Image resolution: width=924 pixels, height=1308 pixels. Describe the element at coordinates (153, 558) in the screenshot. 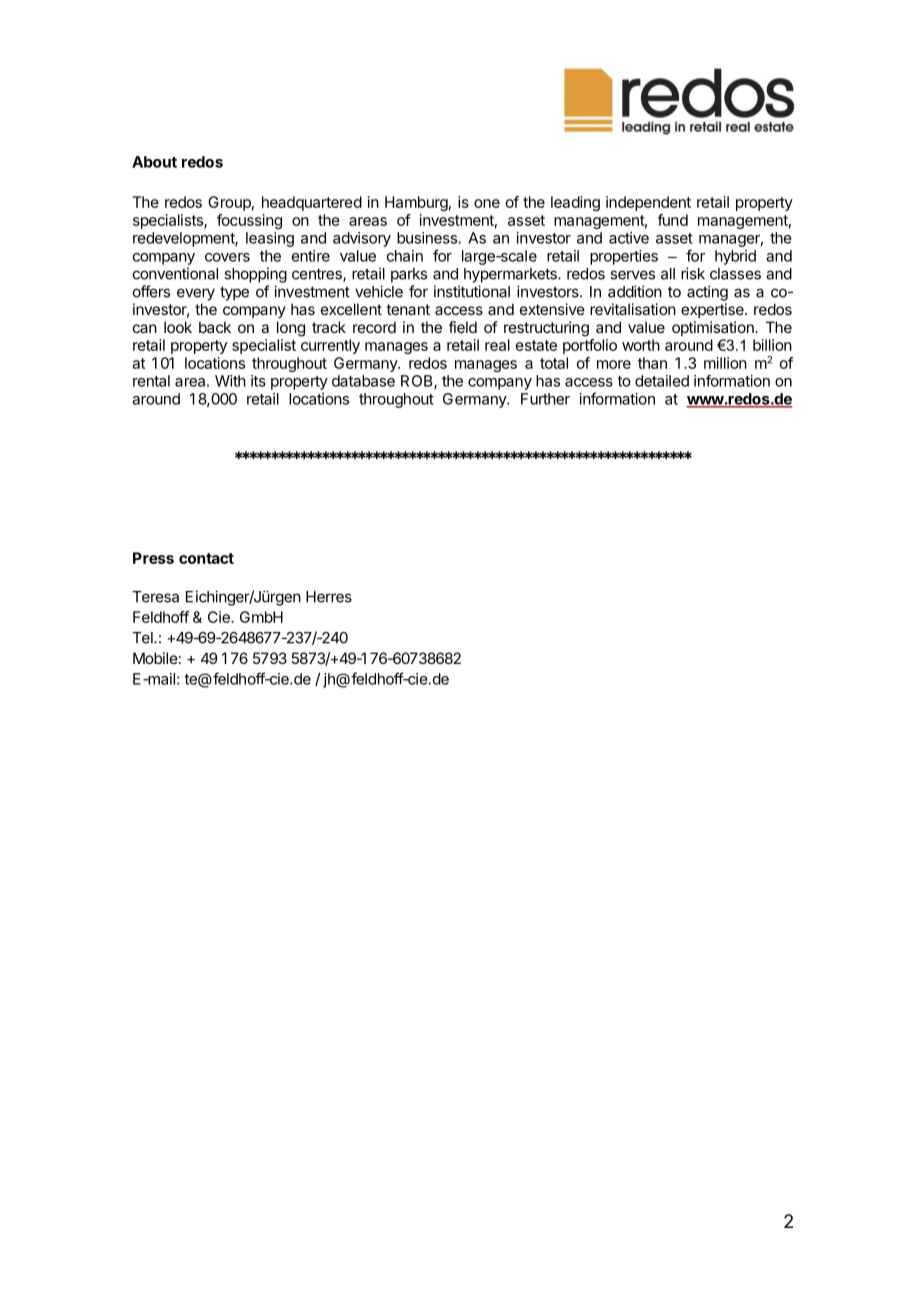

I see `Press` at that location.
